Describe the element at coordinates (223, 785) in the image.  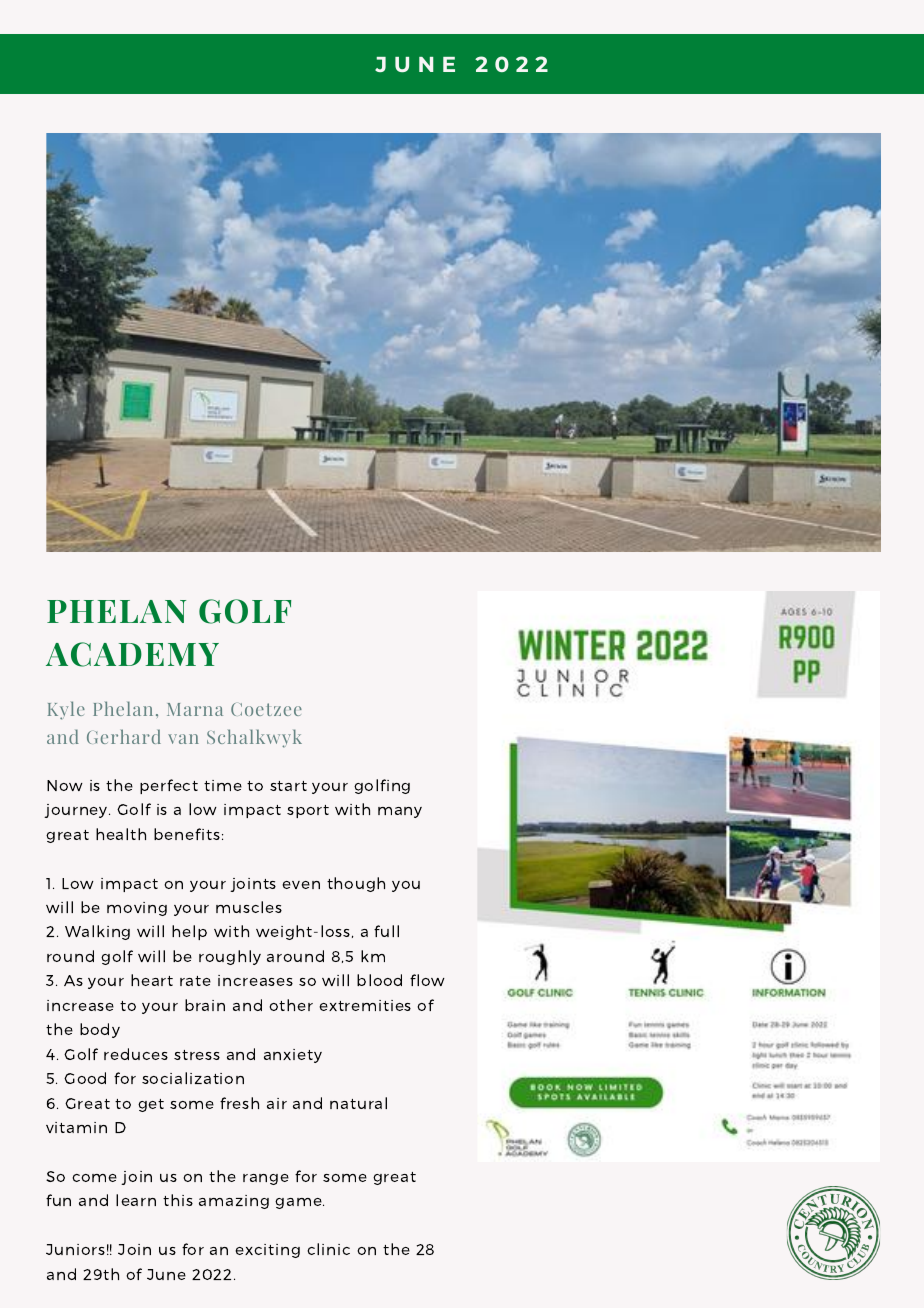
I see `time` at that location.
